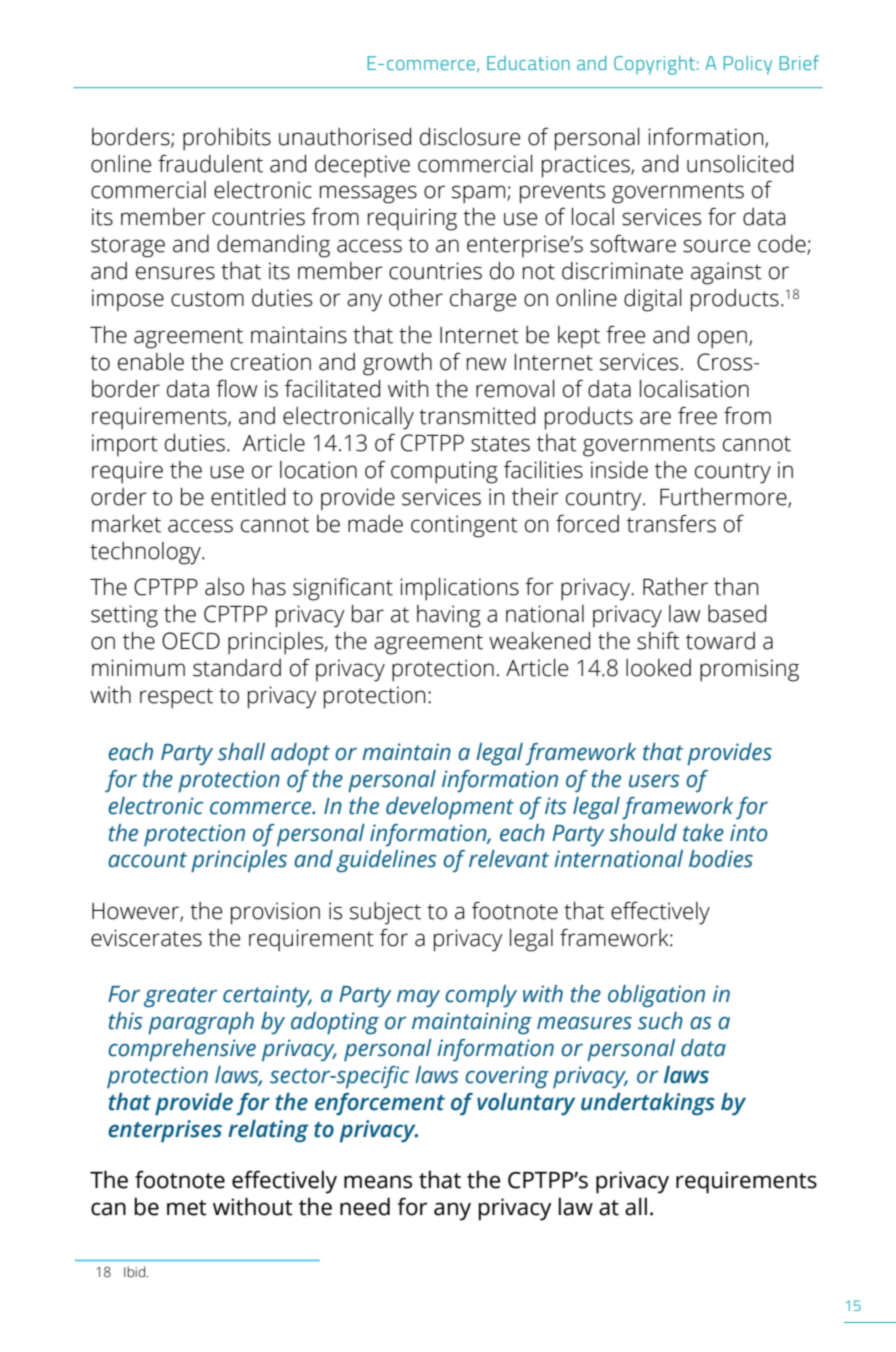  What do you see at coordinates (449, 616) in the page?
I see `having` at bounding box center [449, 616].
